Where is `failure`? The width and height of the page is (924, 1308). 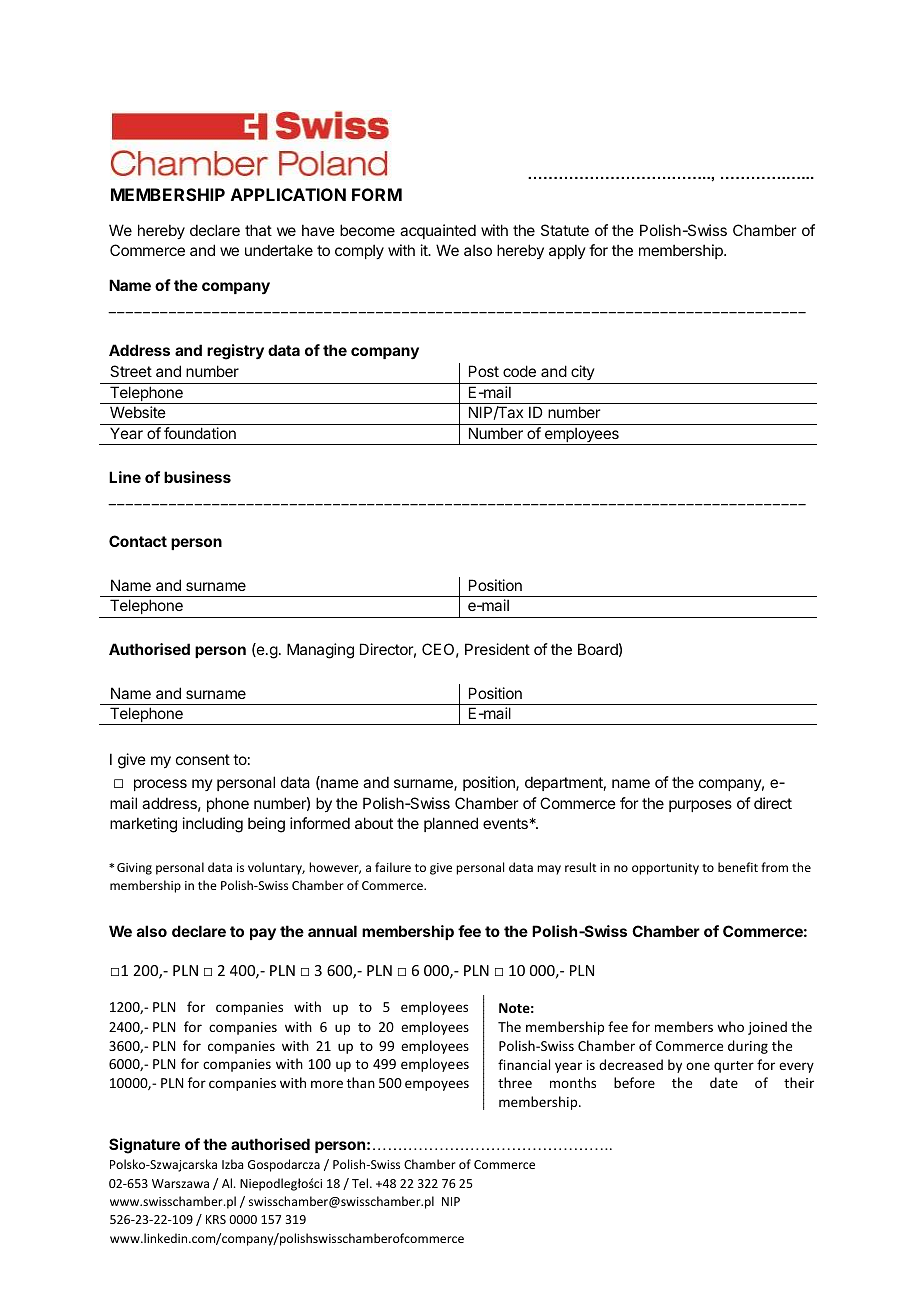 failure is located at coordinates (393, 867).
